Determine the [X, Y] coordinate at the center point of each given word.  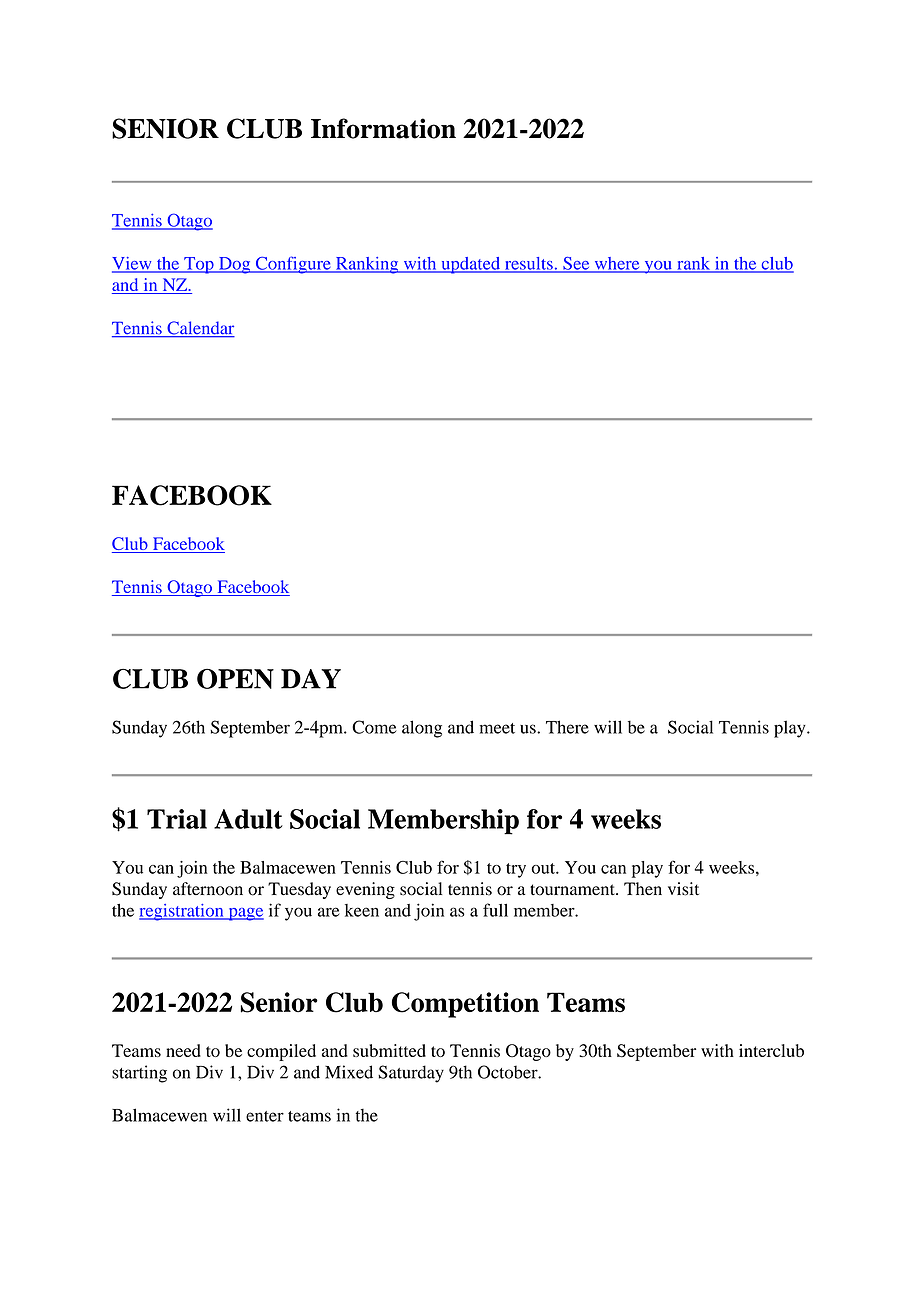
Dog [235, 265]
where [617, 264]
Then [643, 888]
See [576, 264]
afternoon [208, 889]
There [567, 727]
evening [365, 890]
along [422, 729]
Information [383, 128]
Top [199, 265]
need [183, 1050]
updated [471, 265]
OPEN [235, 679]
